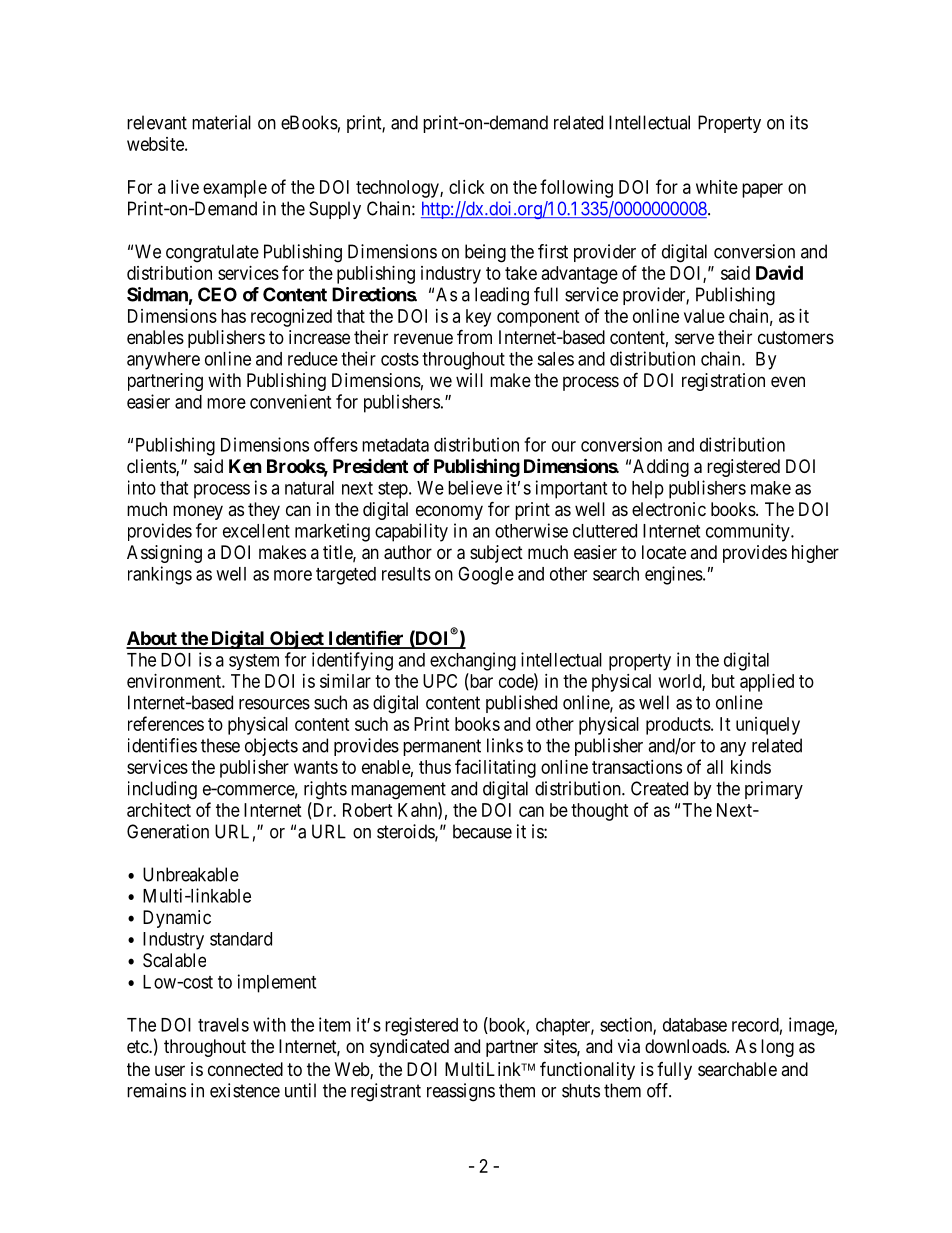  I want to click on white, so click(717, 187).
